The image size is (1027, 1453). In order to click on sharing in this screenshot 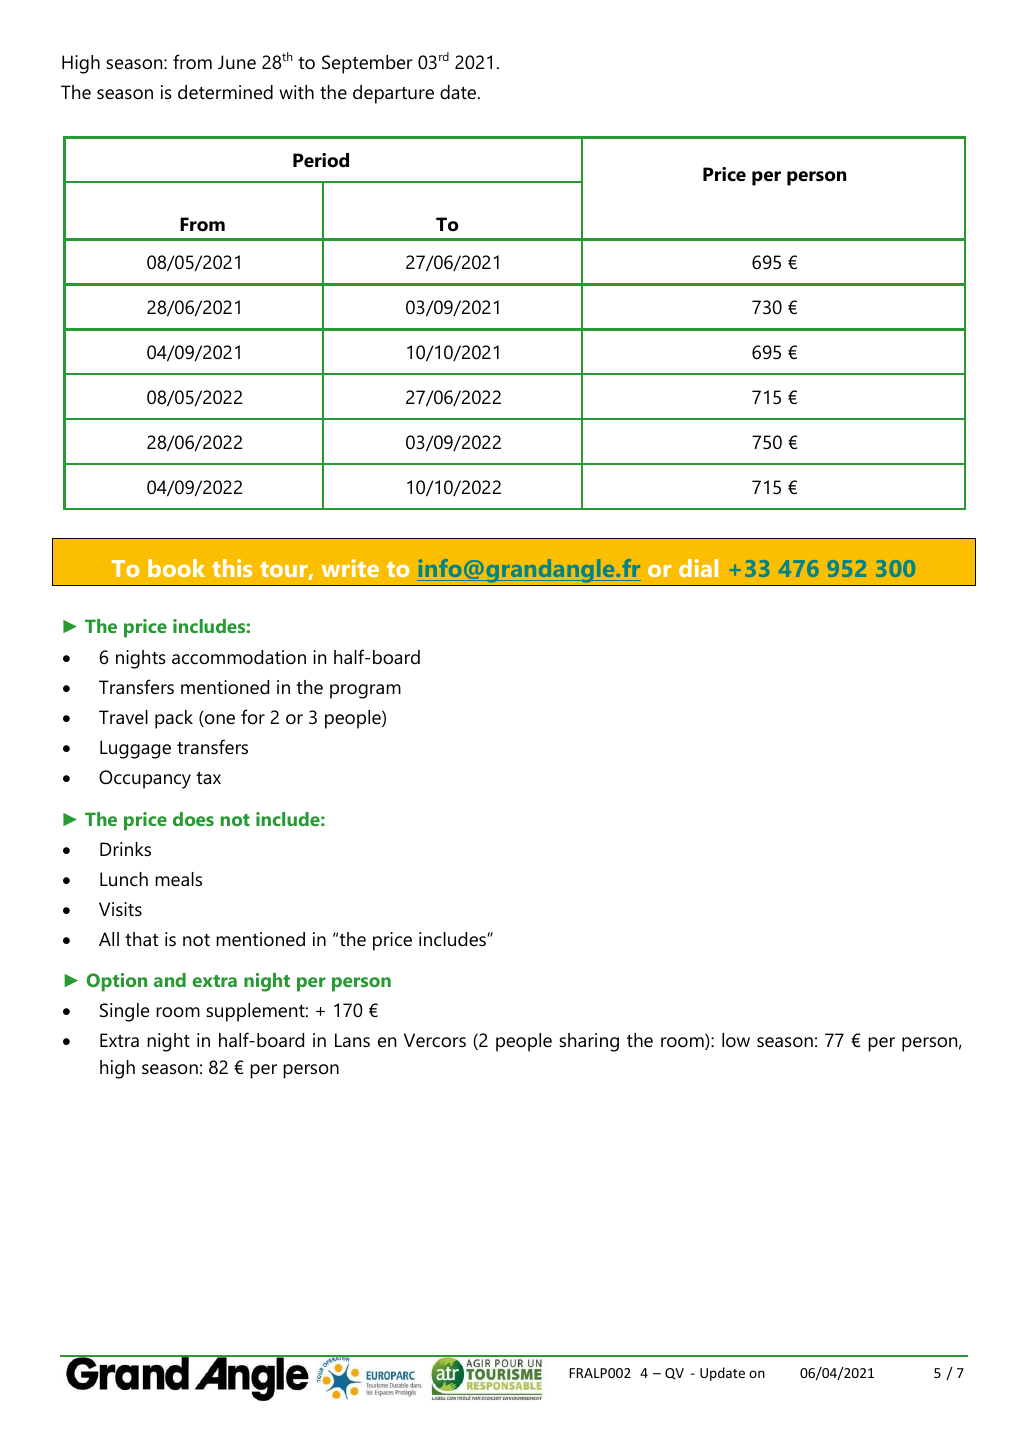, I will do `click(589, 1042)`.
